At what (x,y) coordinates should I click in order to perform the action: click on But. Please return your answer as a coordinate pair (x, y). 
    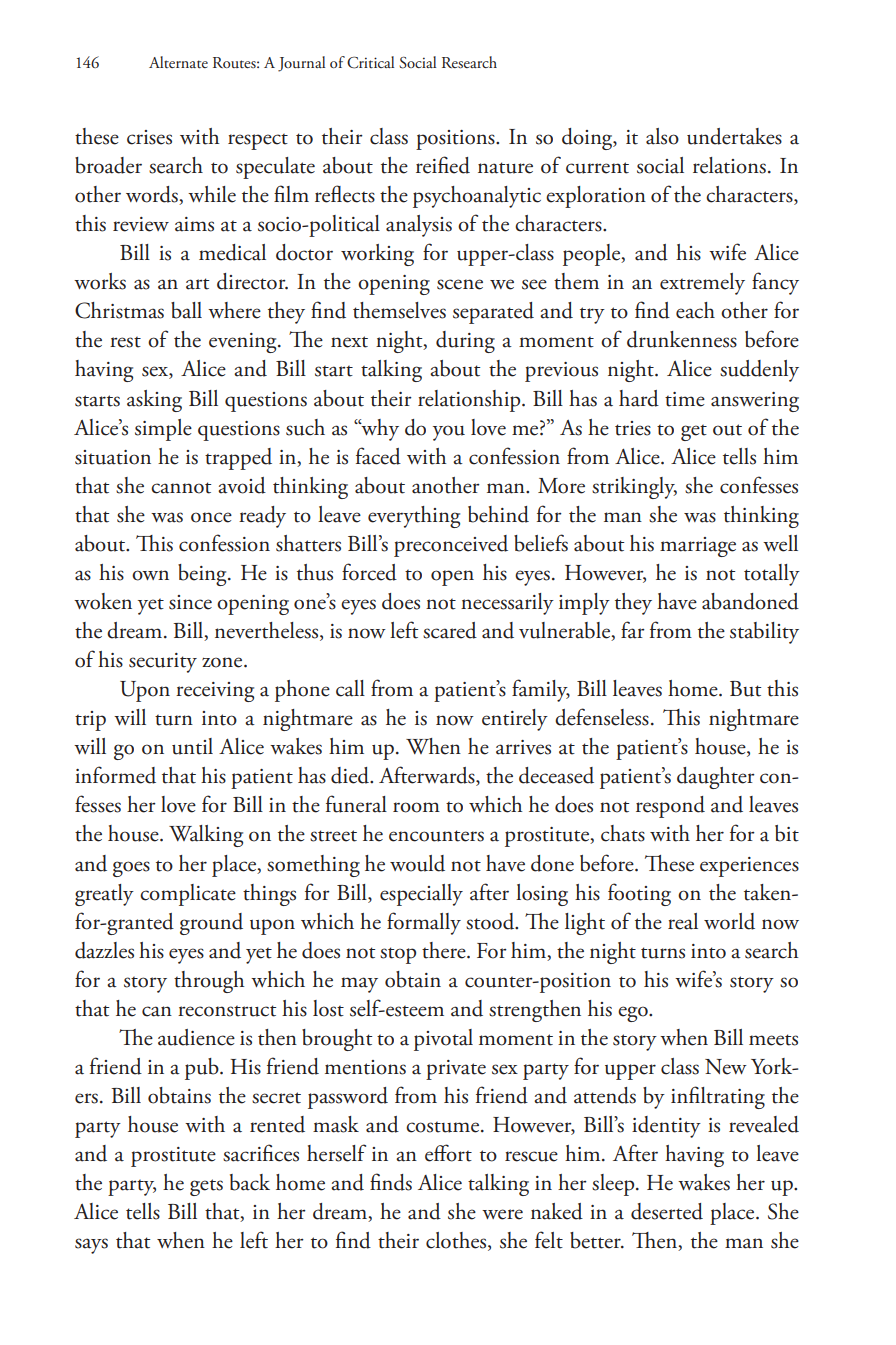
    Looking at the image, I should click on (745, 689).
